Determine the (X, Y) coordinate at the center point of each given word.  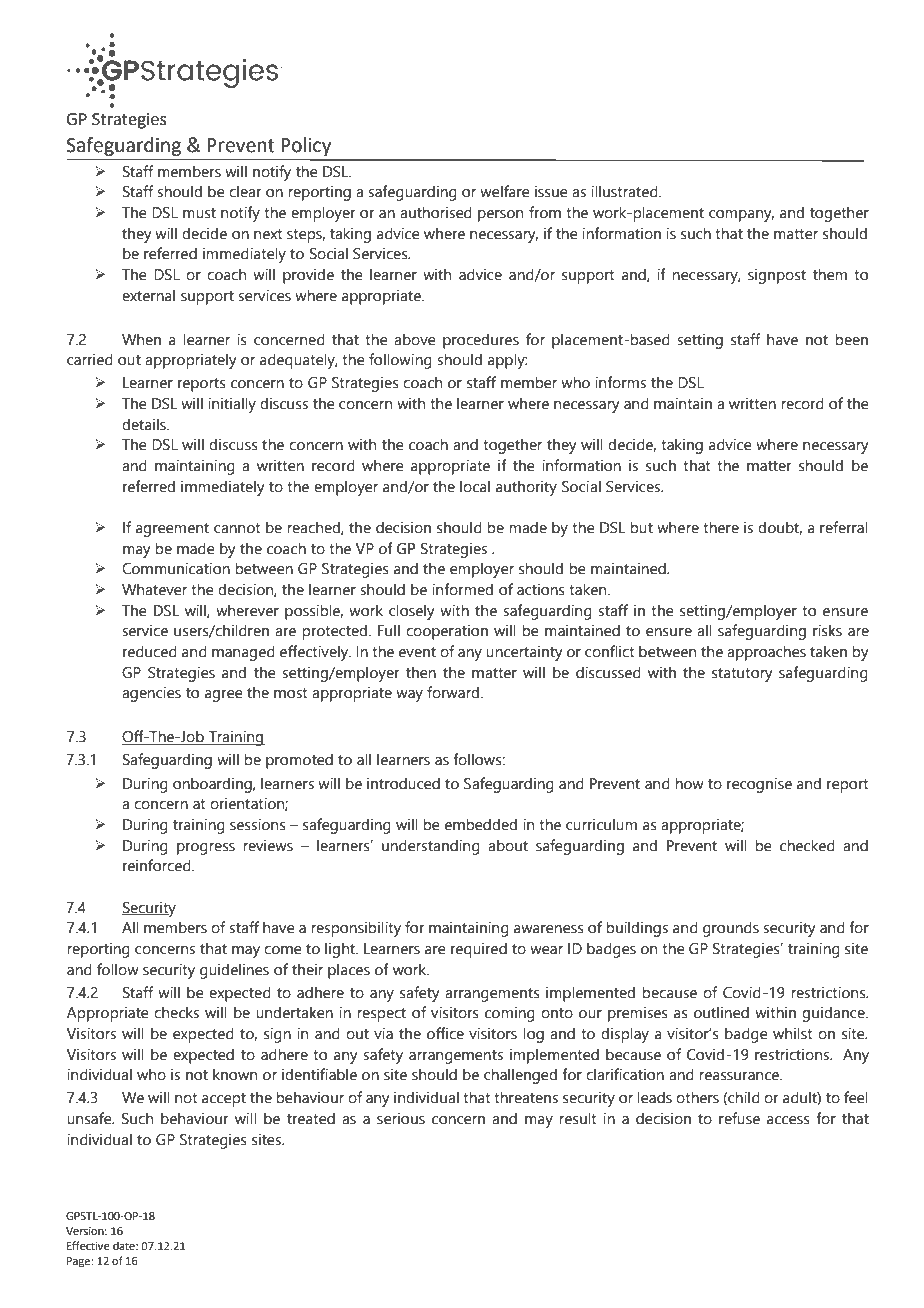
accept (224, 1100)
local (475, 486)
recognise (759, 785)
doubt (780, 528)
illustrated (625, 191)
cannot (237, 528)
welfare (505, 191)
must (199, 213)
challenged (520, 1076)
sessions (258, 824)
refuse (739, 1118)
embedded (481, 824)
